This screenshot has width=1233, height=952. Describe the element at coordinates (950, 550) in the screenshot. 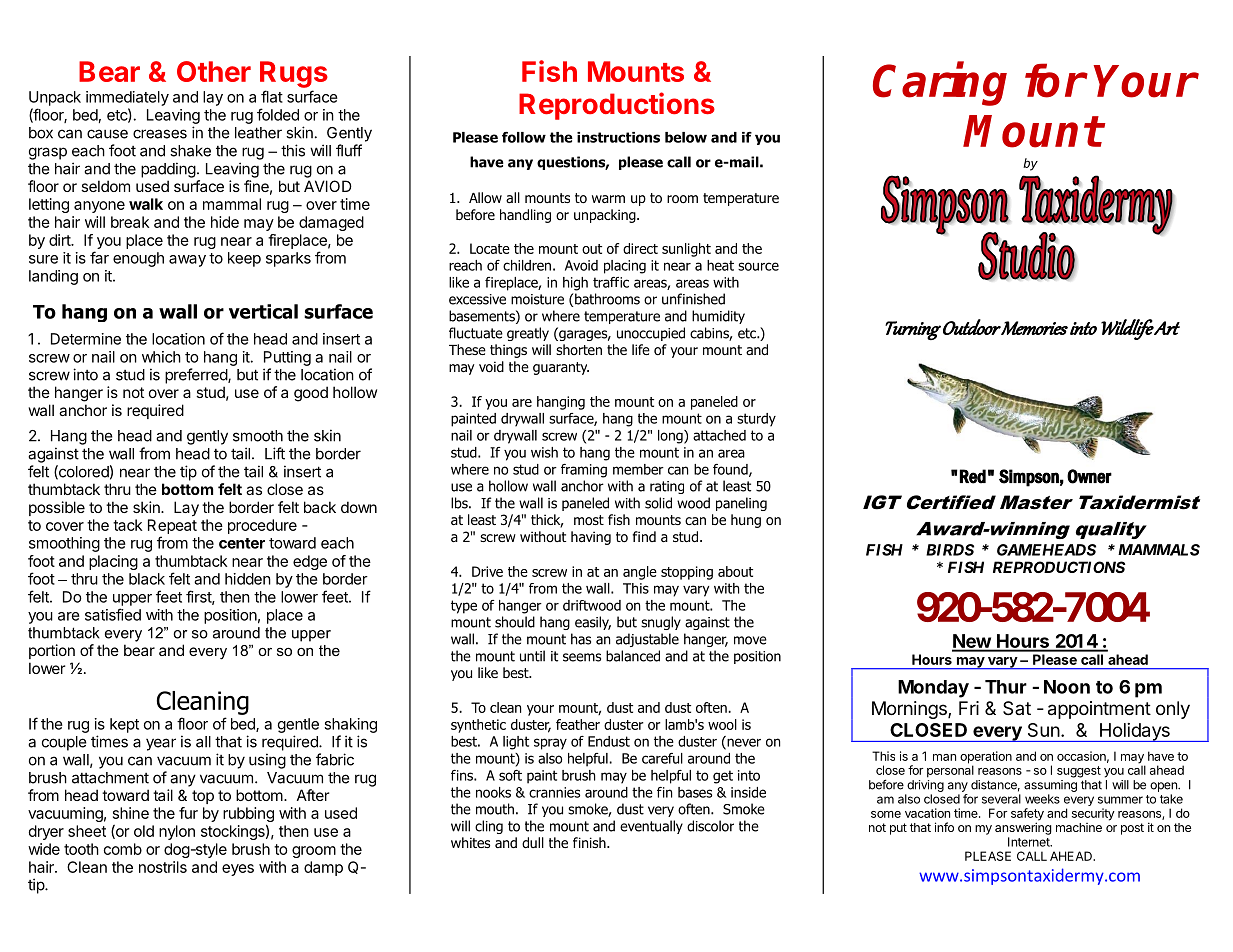

I see `BIRDS` at that location.
